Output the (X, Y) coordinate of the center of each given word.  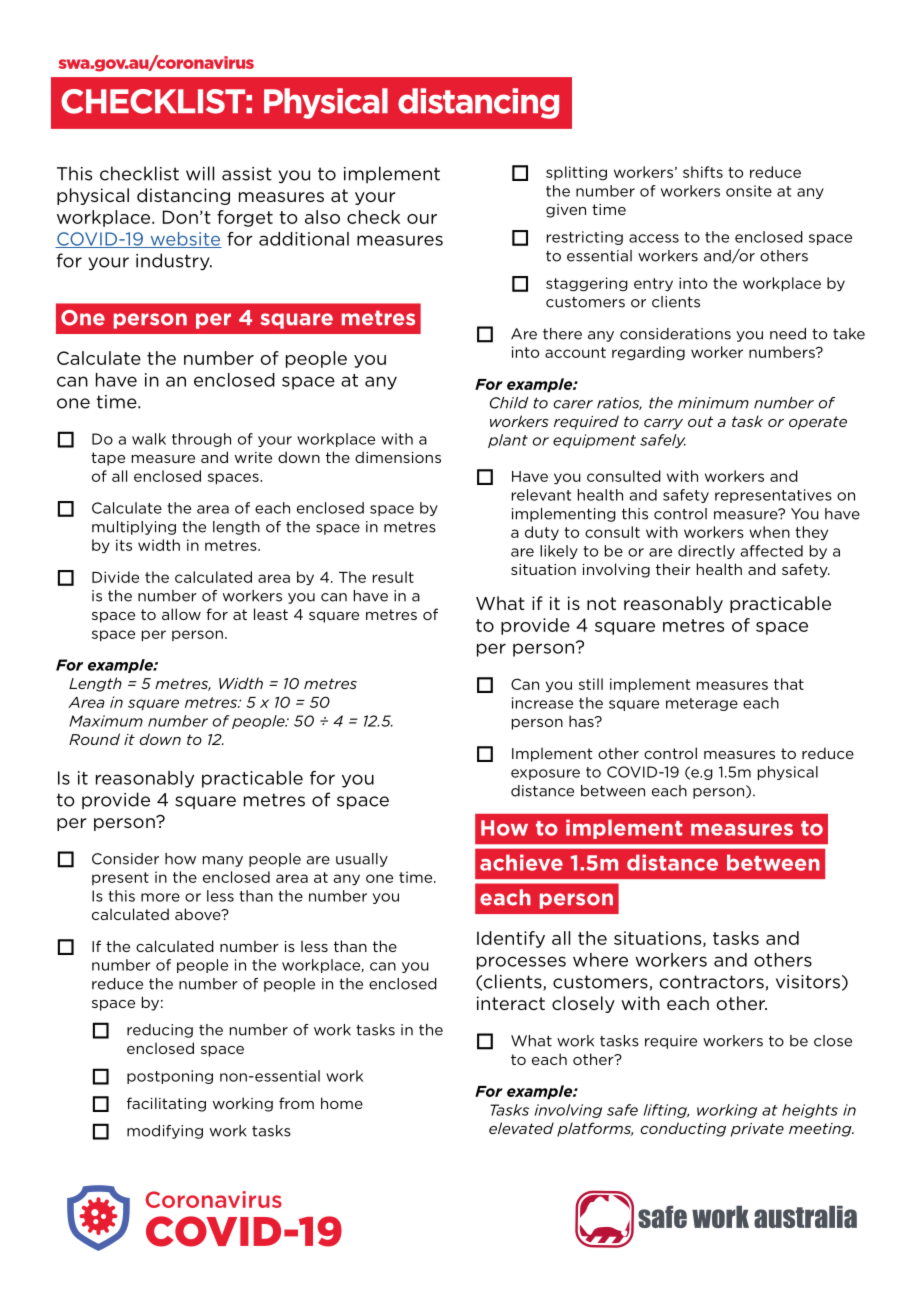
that (789, 684)
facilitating (166, 1104)
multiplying (134, 528)
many (223, 861)
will (200, 173)
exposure (545, 774)
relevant (541, 495)
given (566, 211)
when (769, 532)
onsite (749, 191)
